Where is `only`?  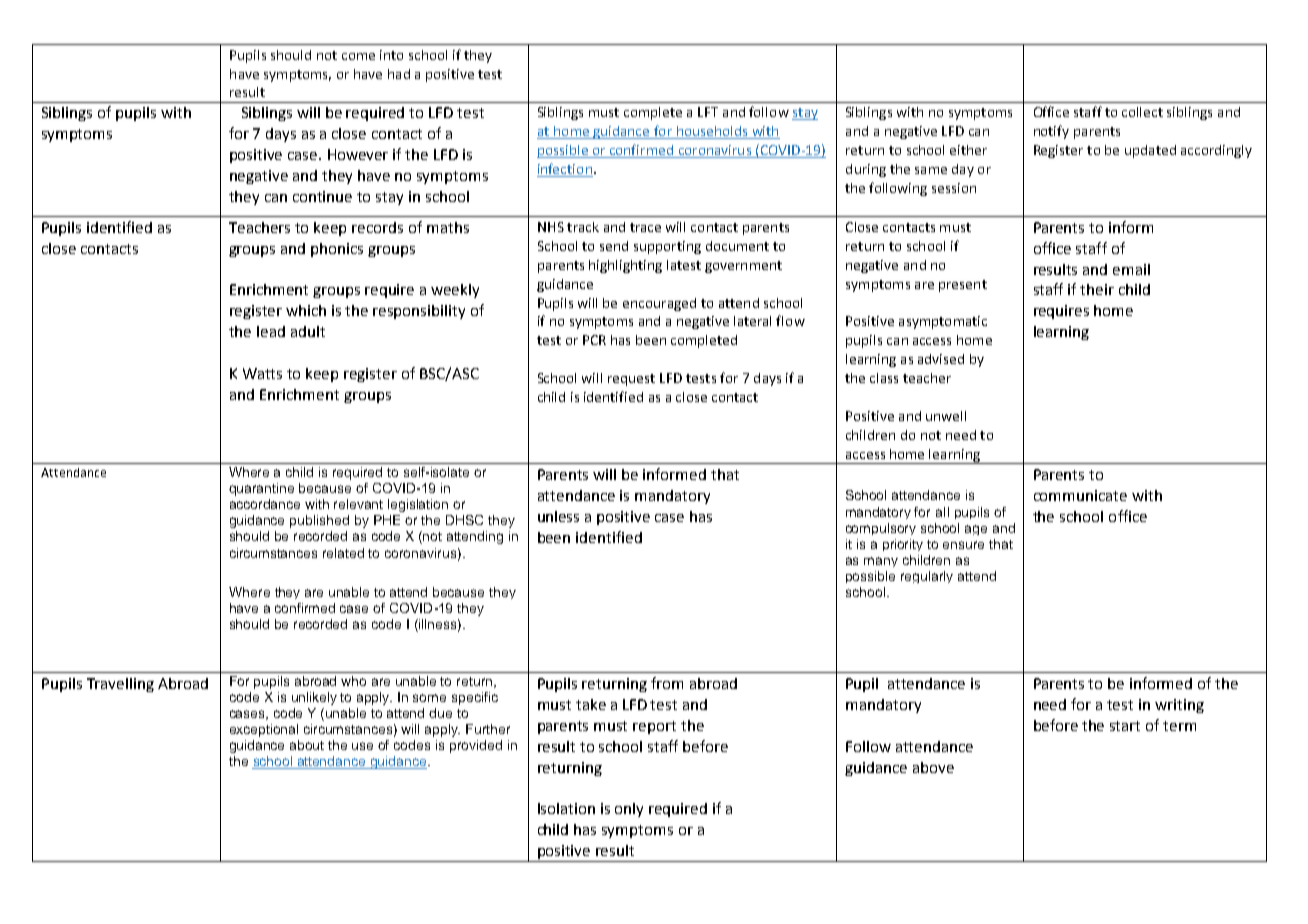
only is located at coordinates (629, 810).
